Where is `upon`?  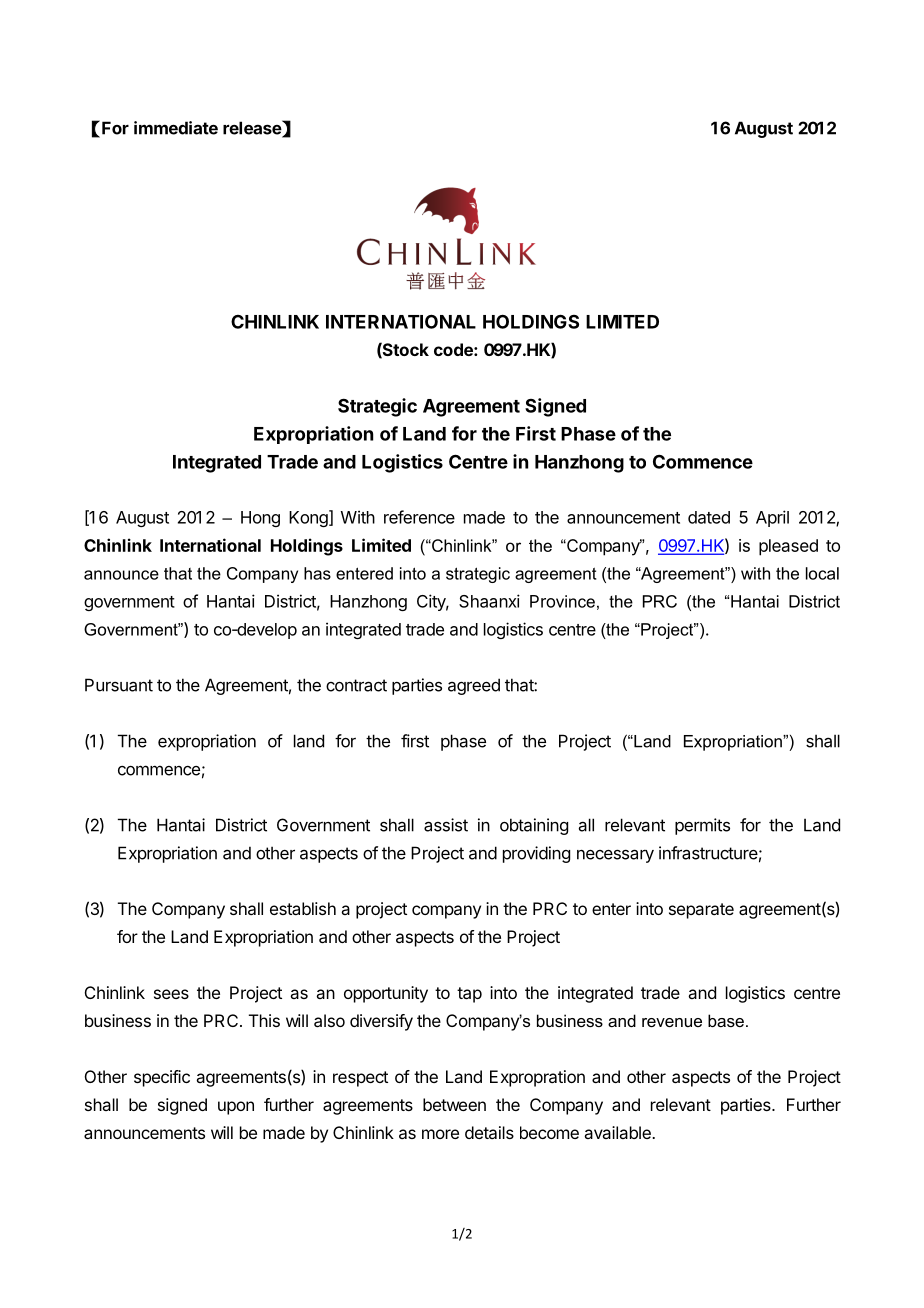
upon is located at coordinates (236, 1108).
